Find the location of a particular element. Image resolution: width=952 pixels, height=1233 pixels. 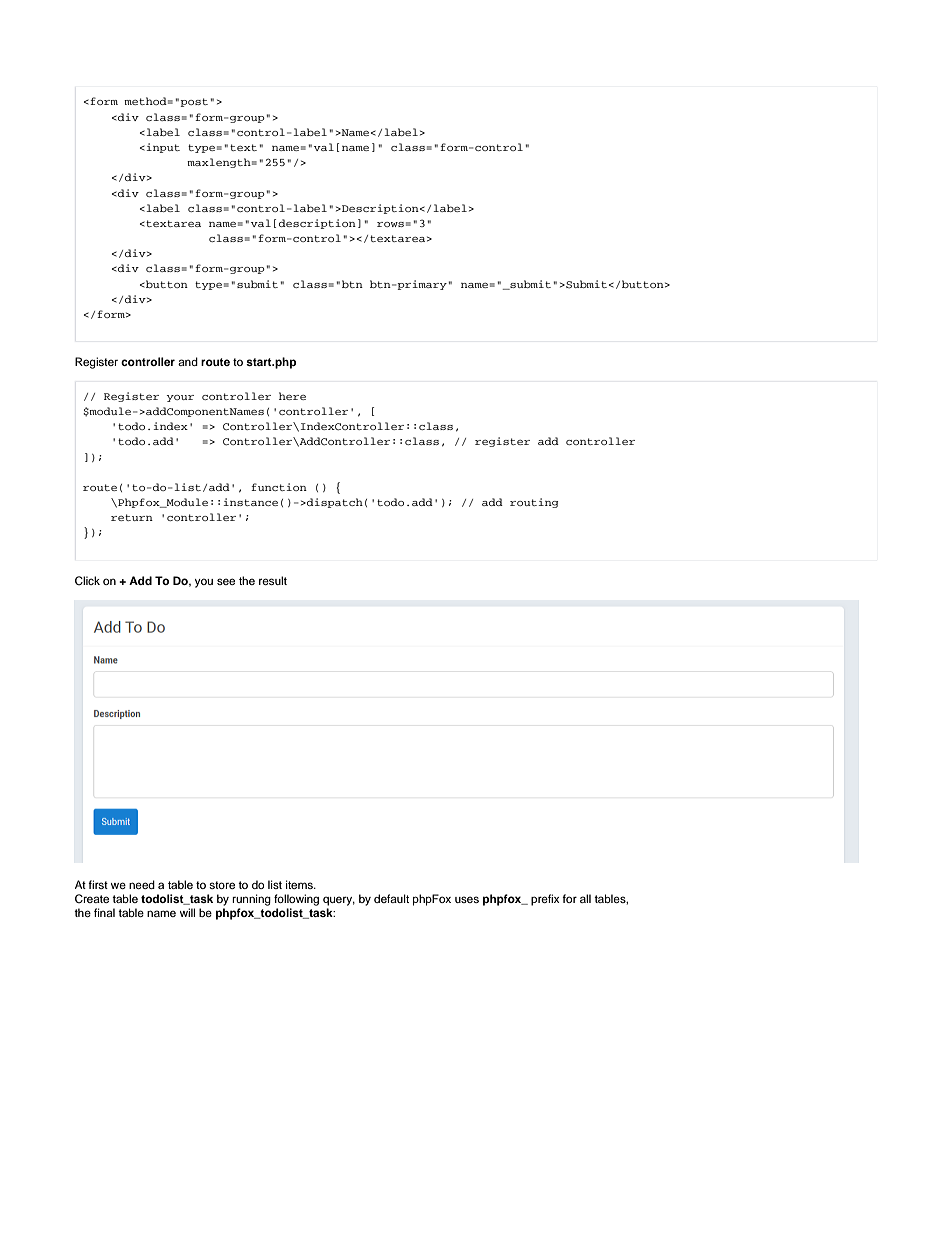

return is located at coordinates (132, 517).
